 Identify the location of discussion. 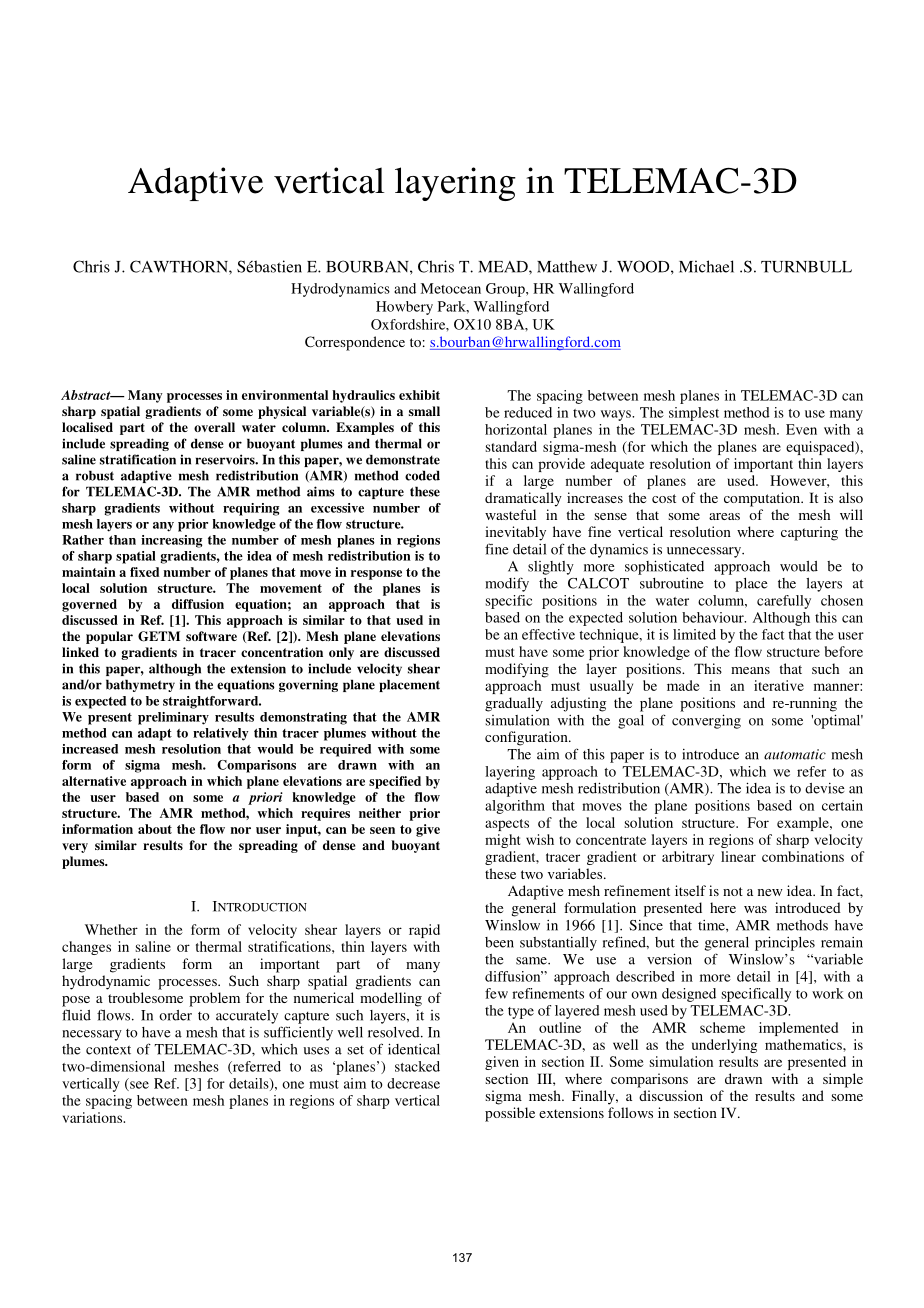
(671, 1095).
